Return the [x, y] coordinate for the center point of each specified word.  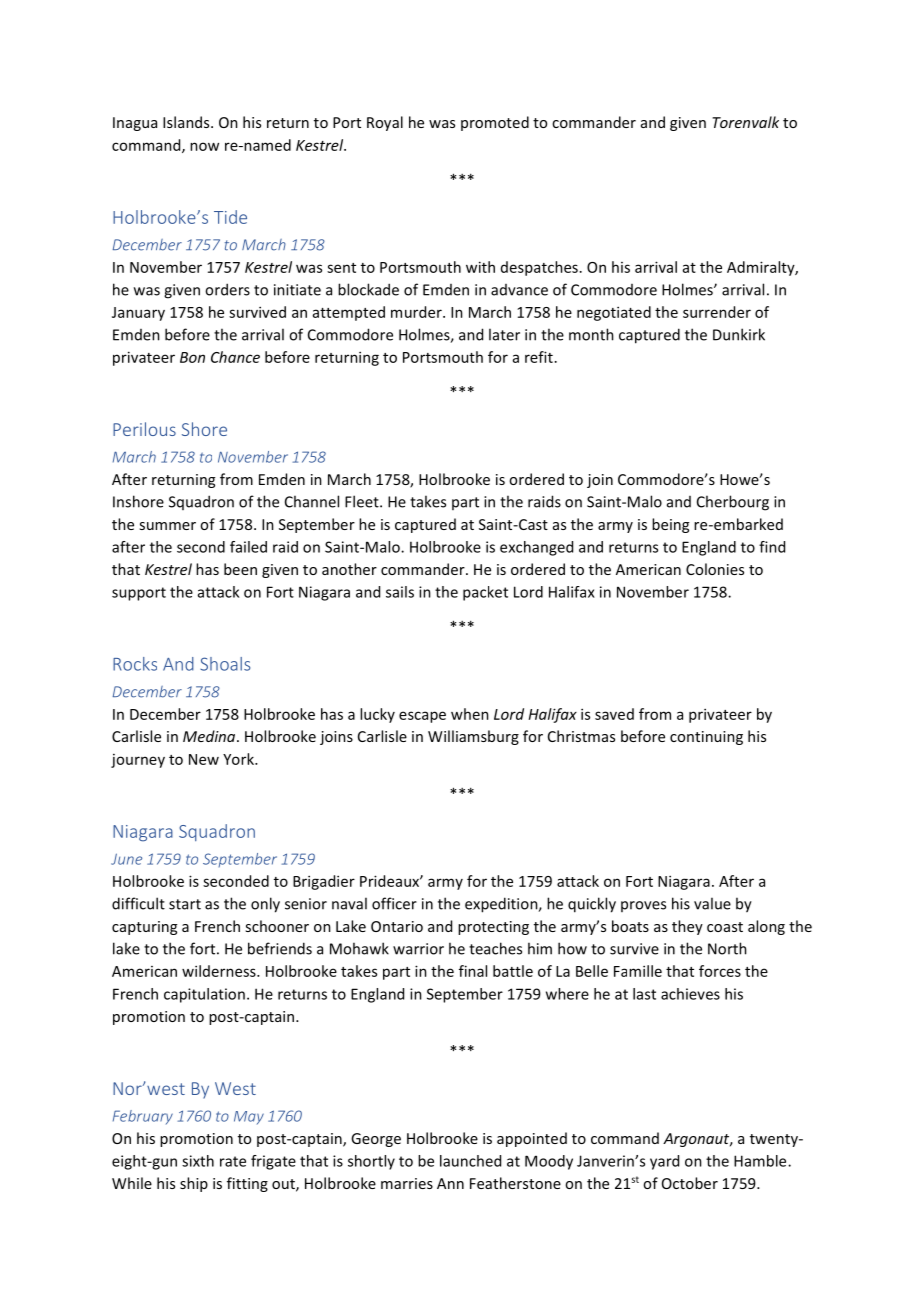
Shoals [225, 664]
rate [233, 1161]
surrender [717, 312]
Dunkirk [739, 334]
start [185, 904]
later [504, 334]
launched [470, 1161]
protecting [493, 928]
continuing [706, 738]
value [712, 903]
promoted [495, 123]
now [204, 146]
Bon [192, 357]
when [470, 714]
